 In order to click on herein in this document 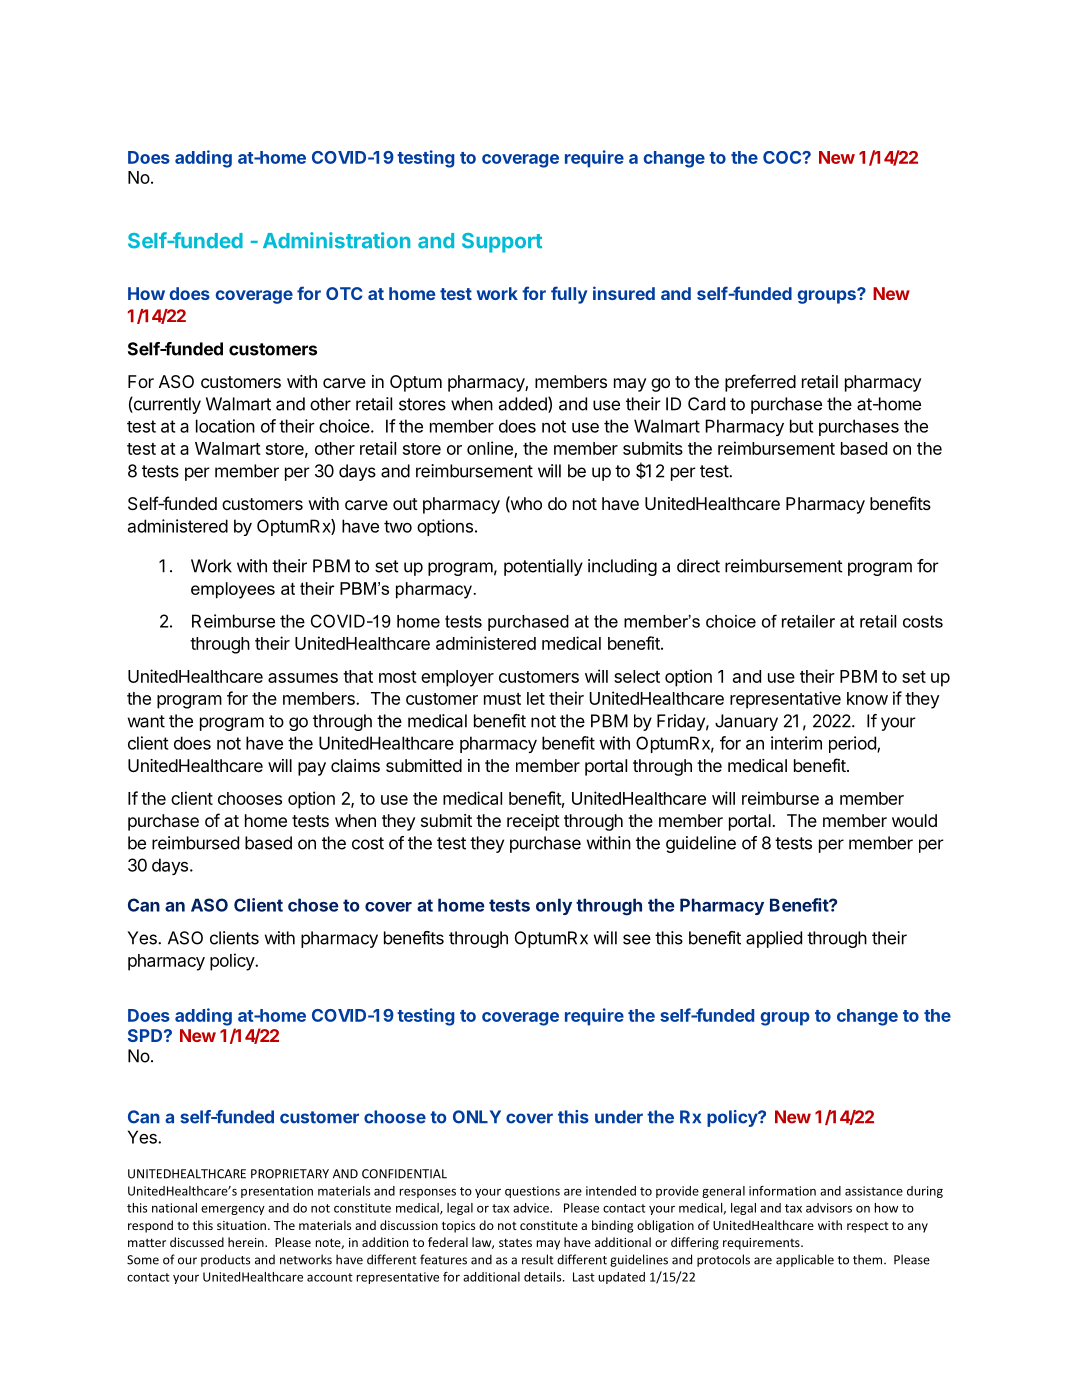, I will do `click(247, 1242)`.
